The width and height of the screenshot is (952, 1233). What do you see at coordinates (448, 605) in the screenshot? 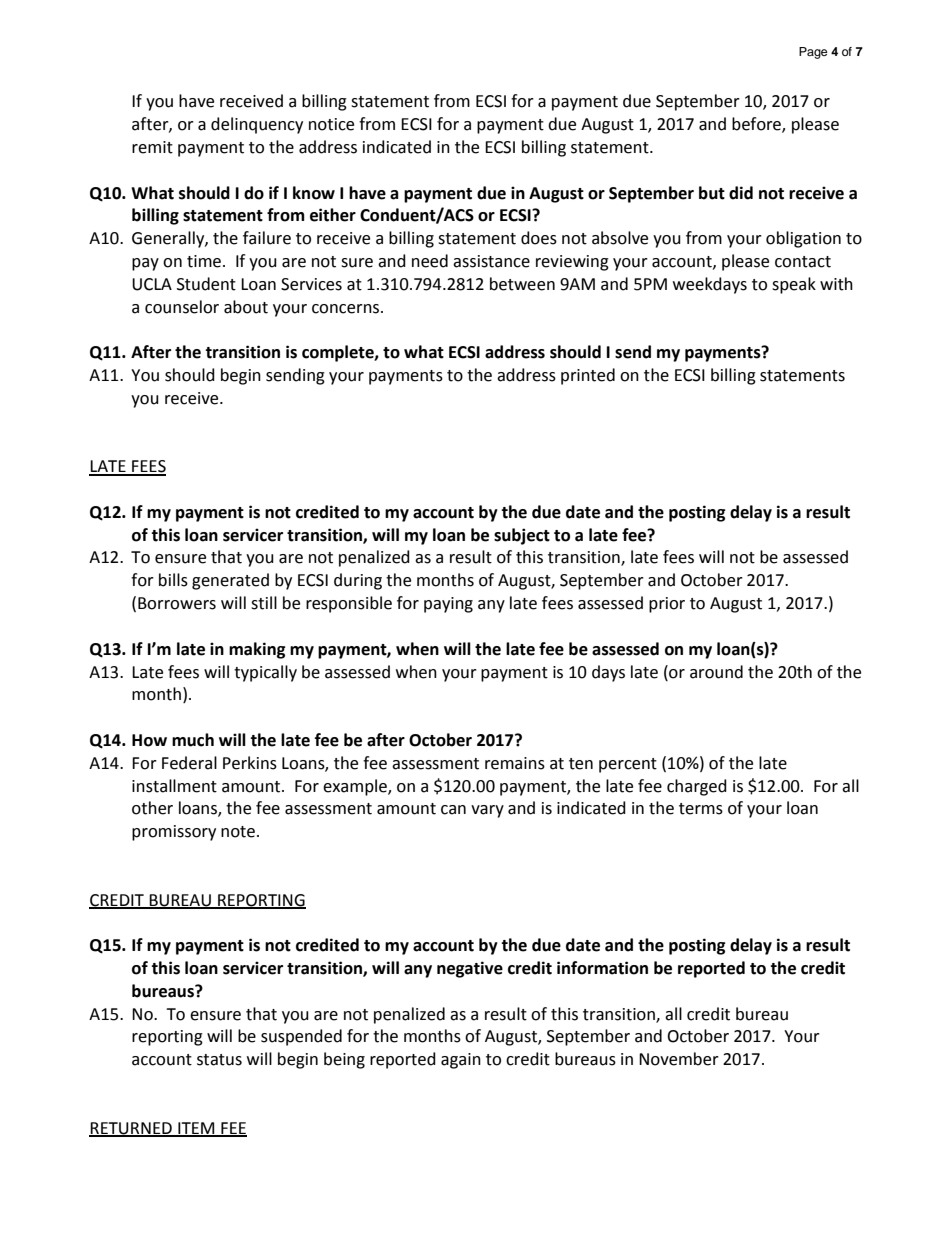
I see `paying` at bounding box center [448, 605].
